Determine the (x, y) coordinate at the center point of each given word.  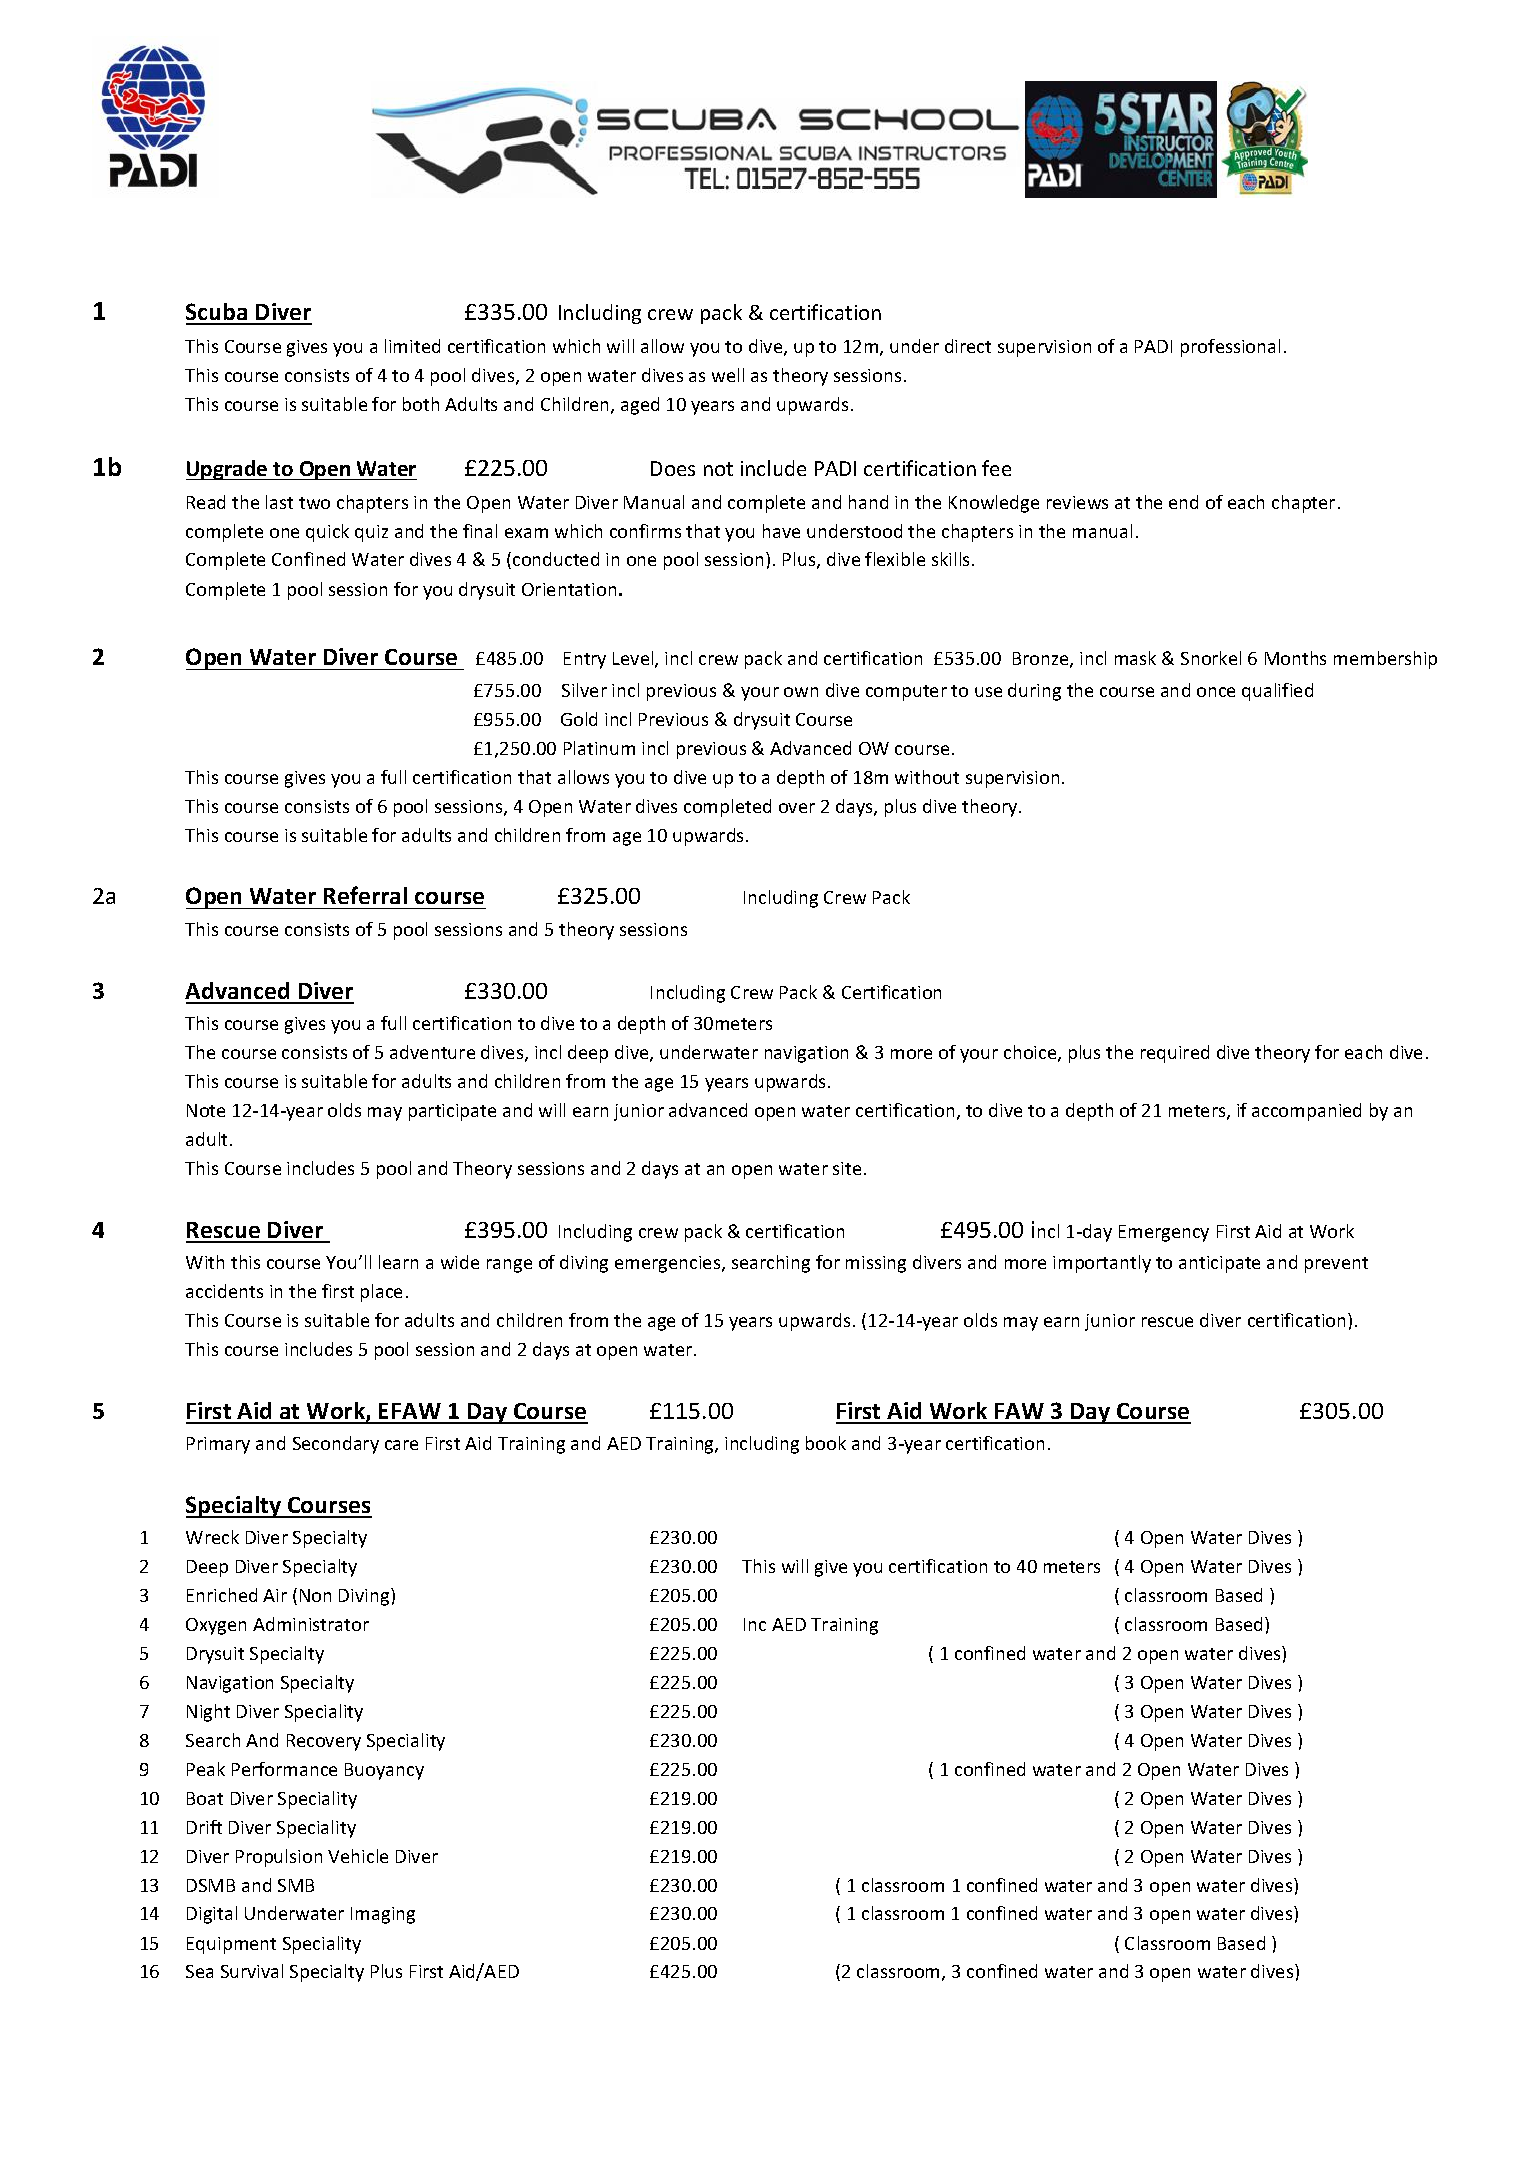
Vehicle (358, 1856)
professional (1230, 348)
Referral (365, 895)
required (1175, 1054)
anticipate (1219, 1264)
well (728, 375)
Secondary (336, 1445)
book (826, 1443)
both (421, 404)
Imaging (383, 1915)
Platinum (599, 748)
